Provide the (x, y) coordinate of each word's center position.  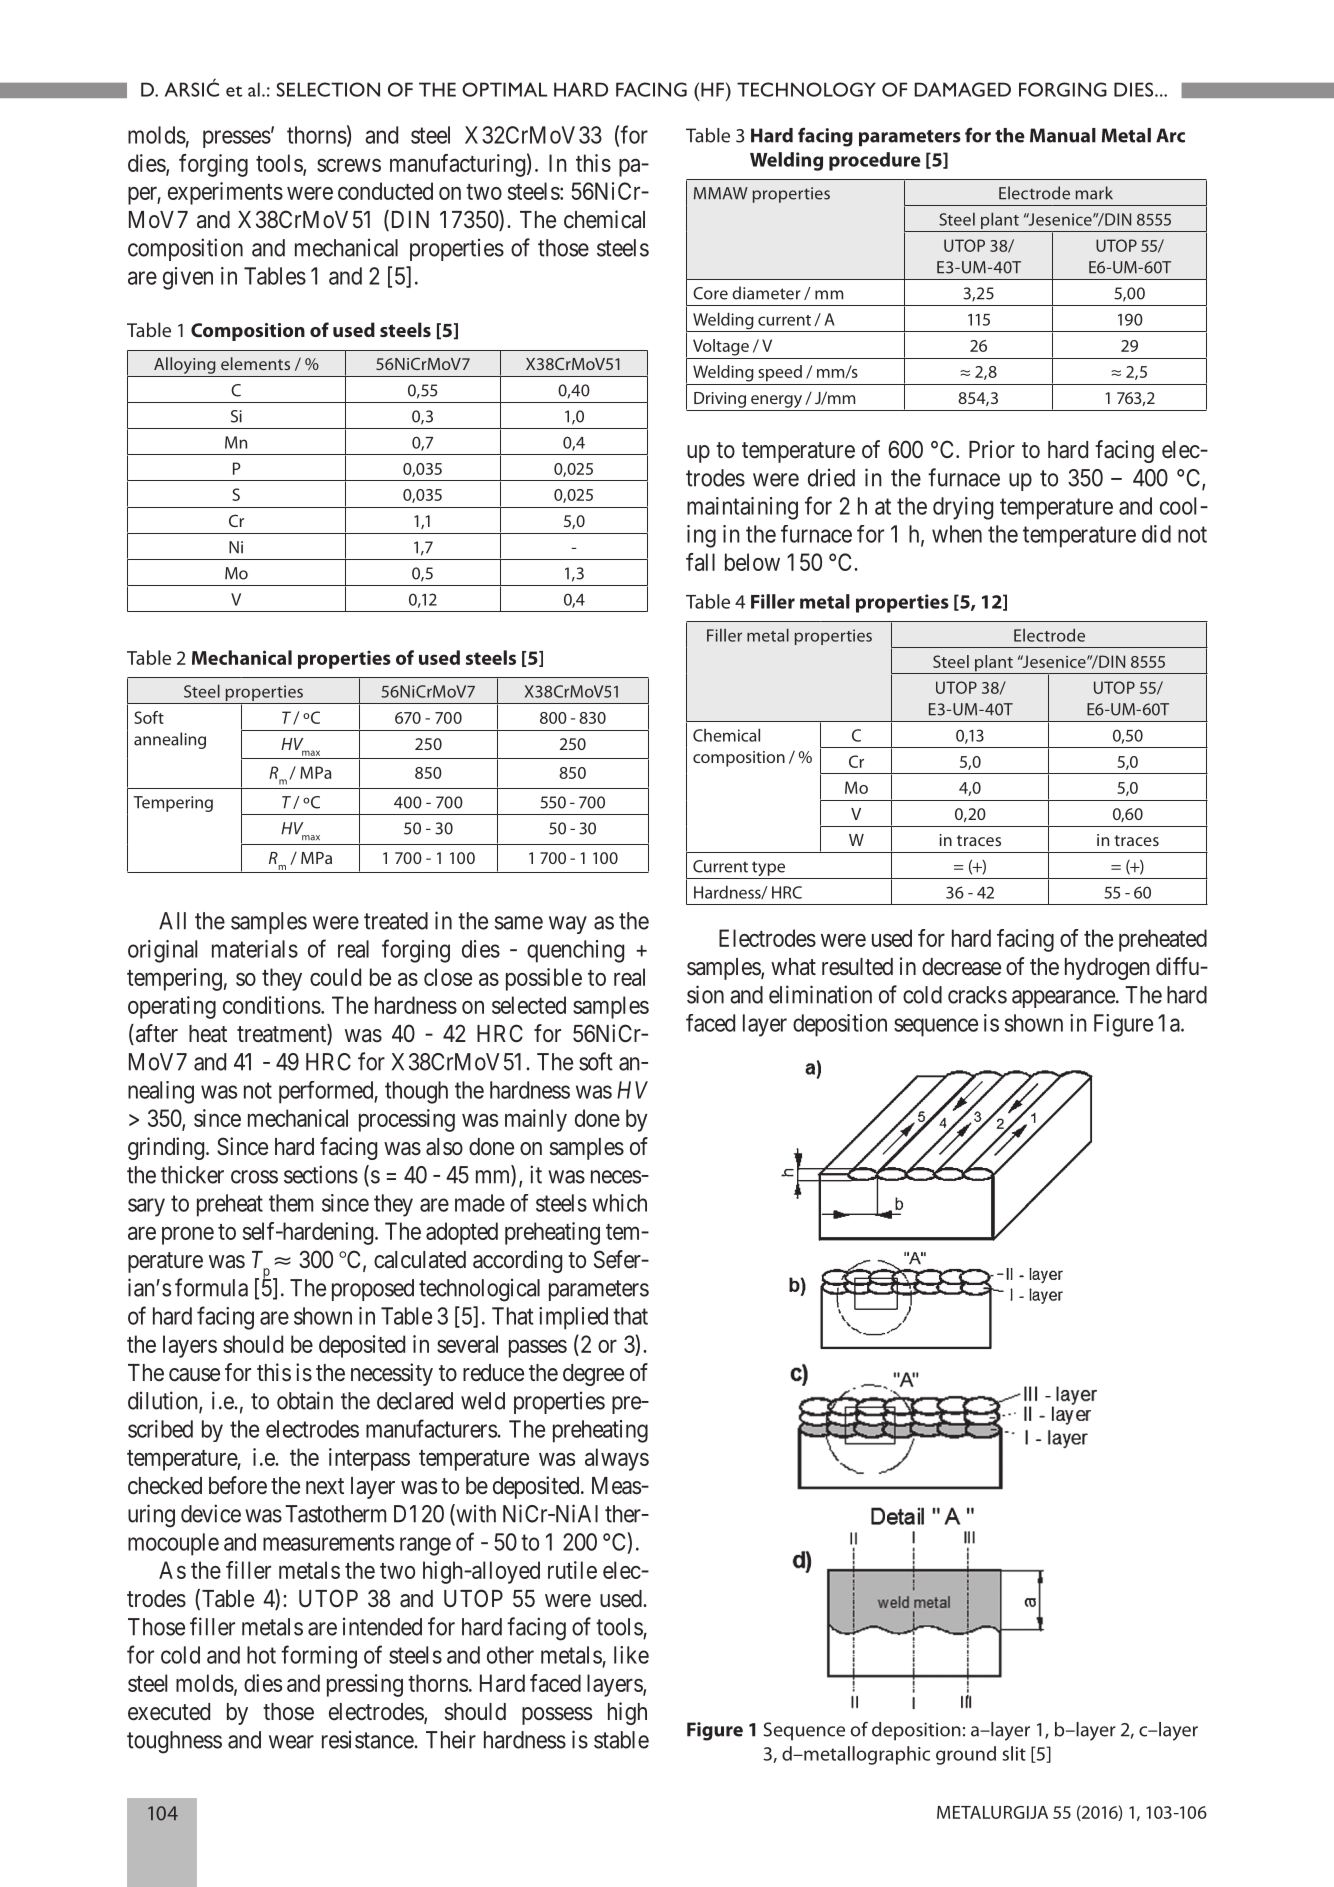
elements (255, 363)
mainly (536, 1120)
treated (396, 921)
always (617, 1459)
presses (237, 139)
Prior (992, 449)
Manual (1063, 135)
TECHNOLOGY (806, 89)
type (769, 870)
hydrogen (1107, 969)
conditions (272, 1005)
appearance (1063, 999)
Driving (720, 400)
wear (291, 1742)
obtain (305, 1400)
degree (593, 1375)
